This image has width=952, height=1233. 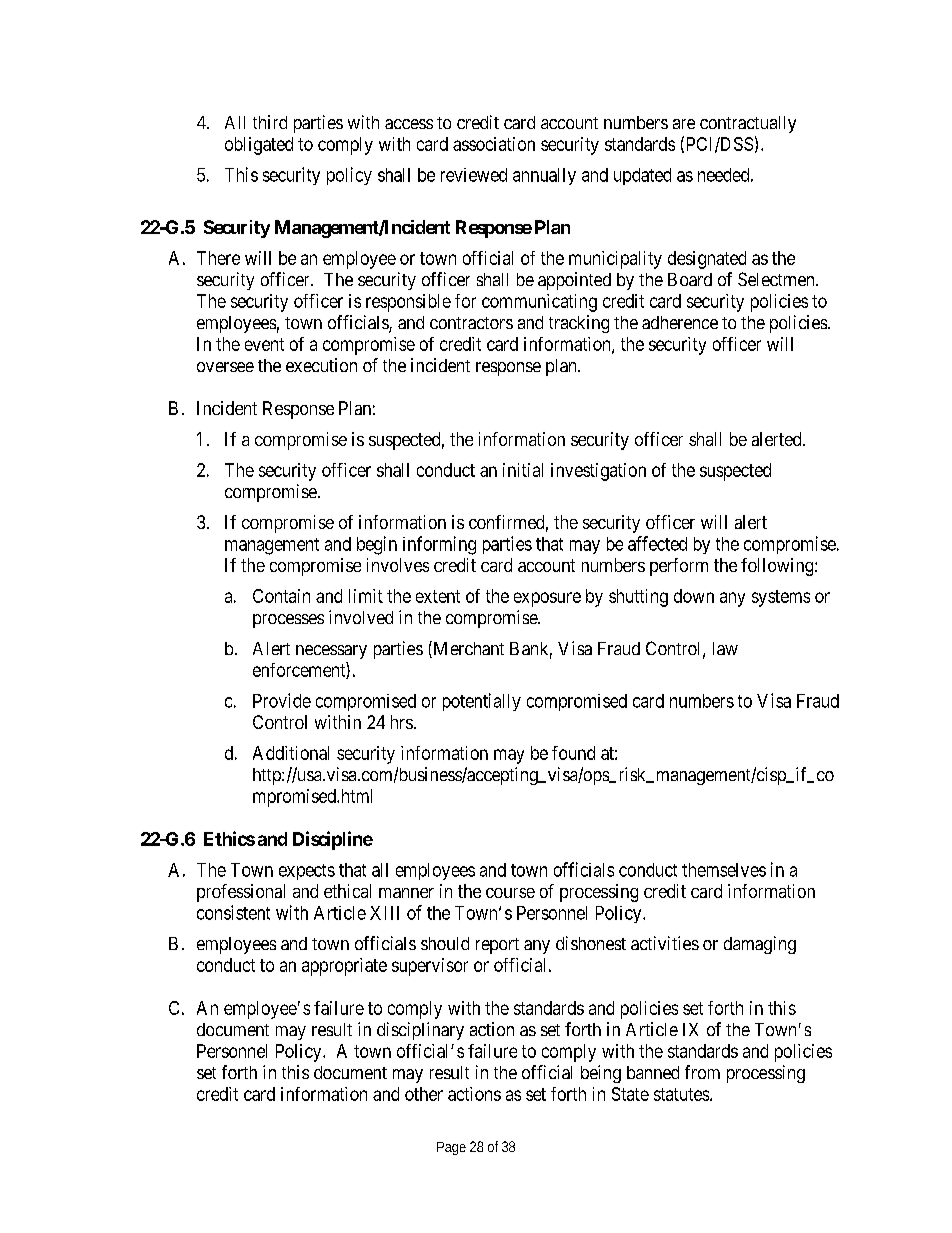 I want to click on other, so click(x=424, y=1094).
